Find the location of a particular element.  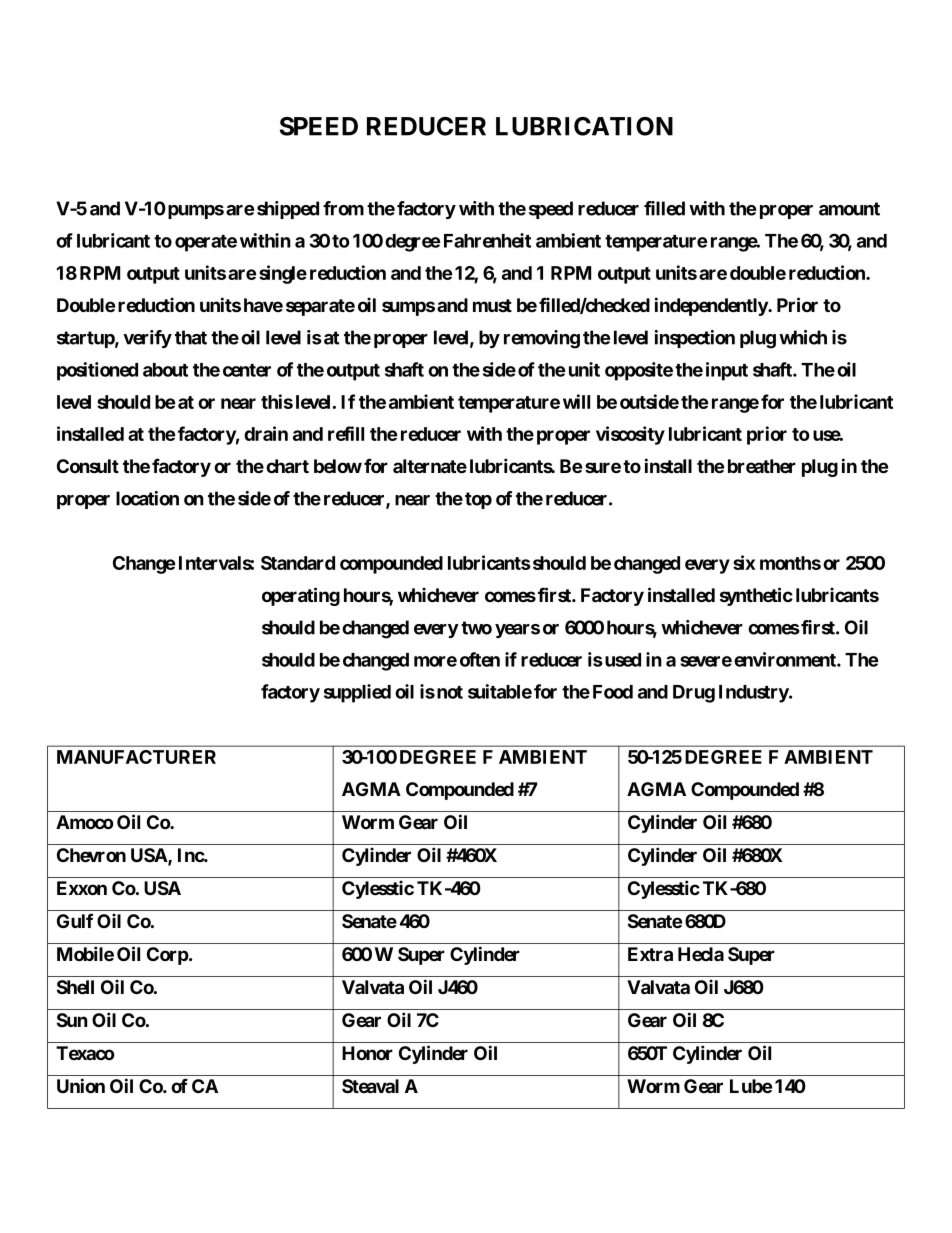

Honor is located at coordinates (367, 1053).
